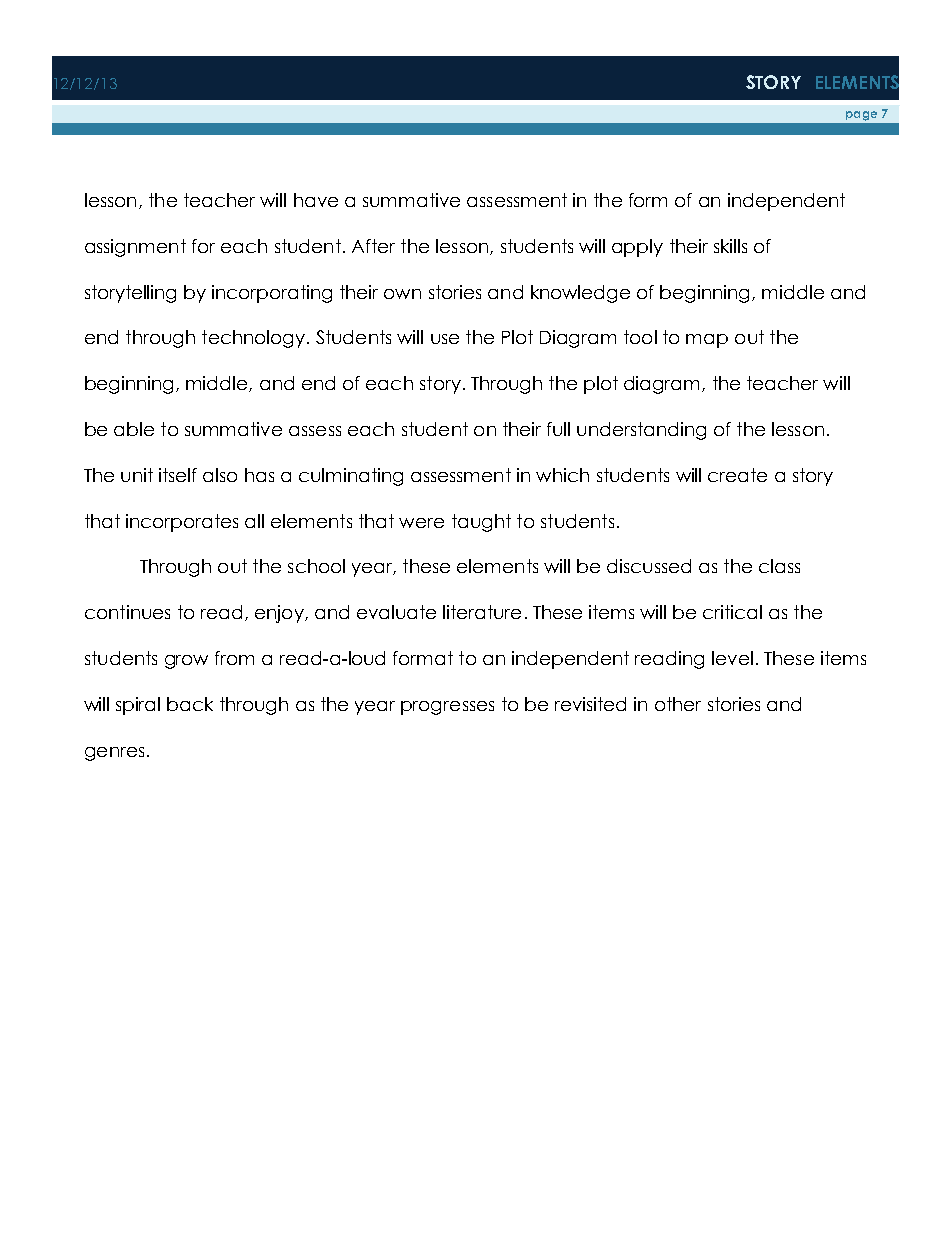 The image size is (952, 1233). Describe the element at coordinates (730, 246) in the image. I see `skills` at that location.
